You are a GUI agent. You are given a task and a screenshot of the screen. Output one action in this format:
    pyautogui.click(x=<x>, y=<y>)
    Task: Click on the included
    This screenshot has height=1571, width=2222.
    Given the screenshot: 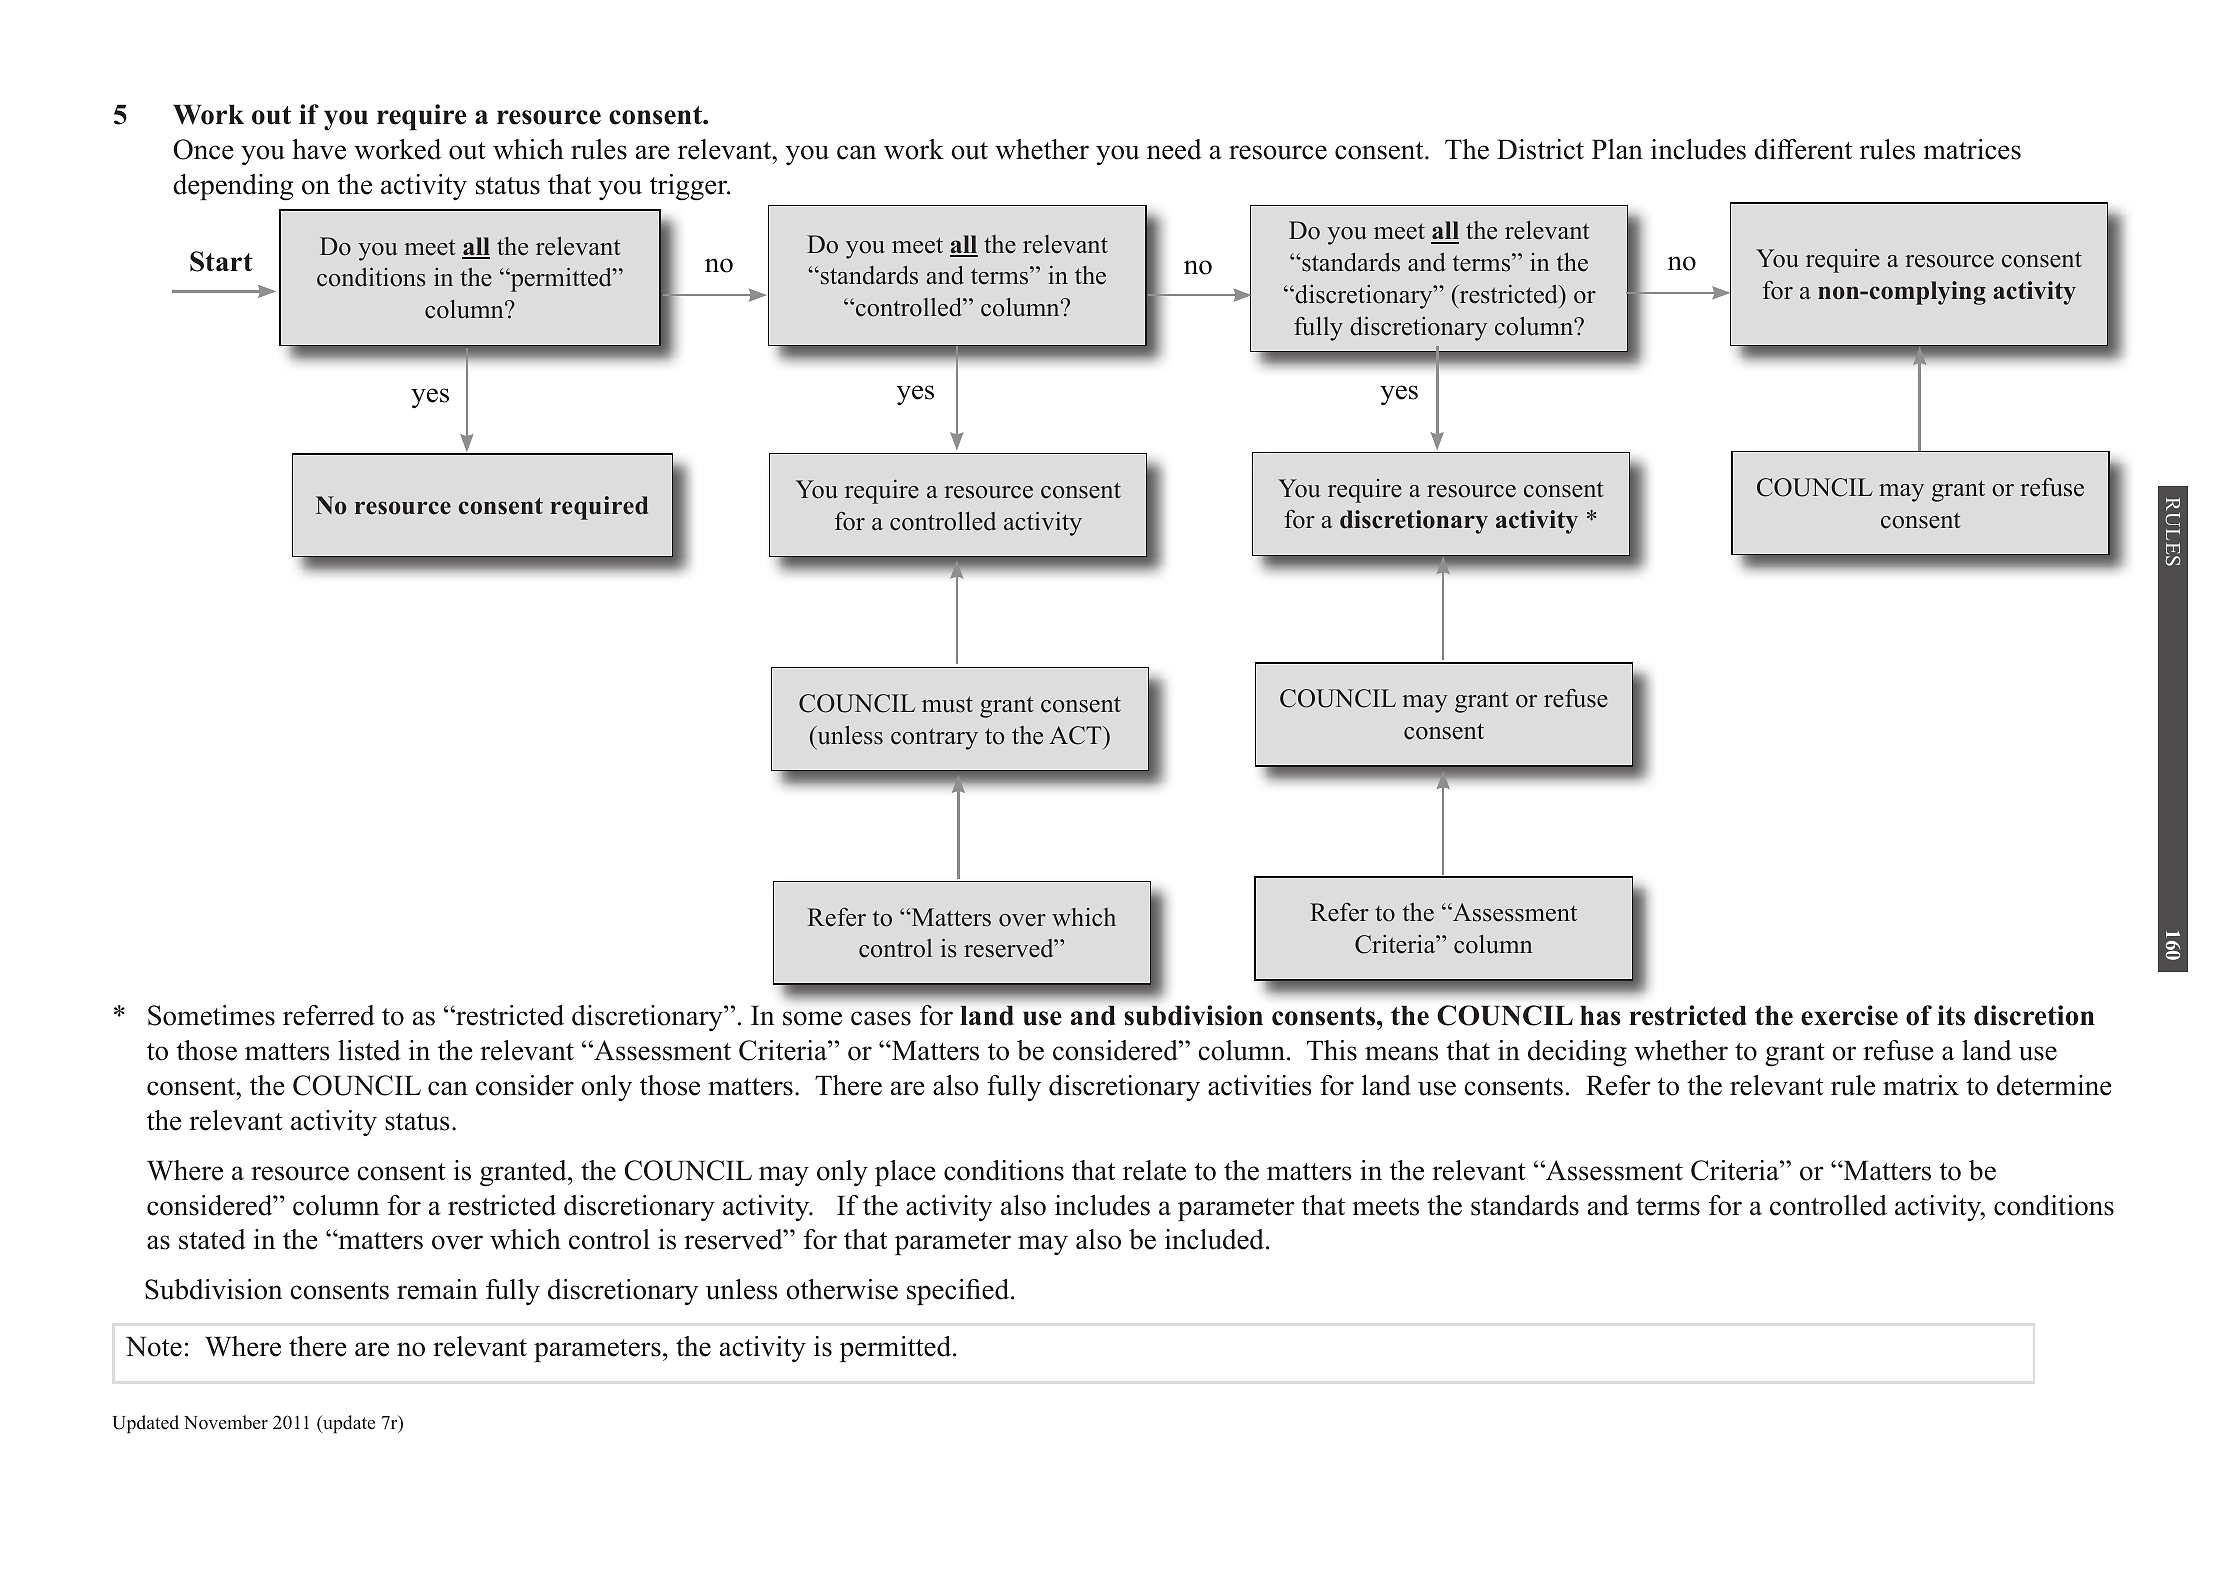 What is the action you would take?
    pyautogui.click(x=1216, y=1239)
